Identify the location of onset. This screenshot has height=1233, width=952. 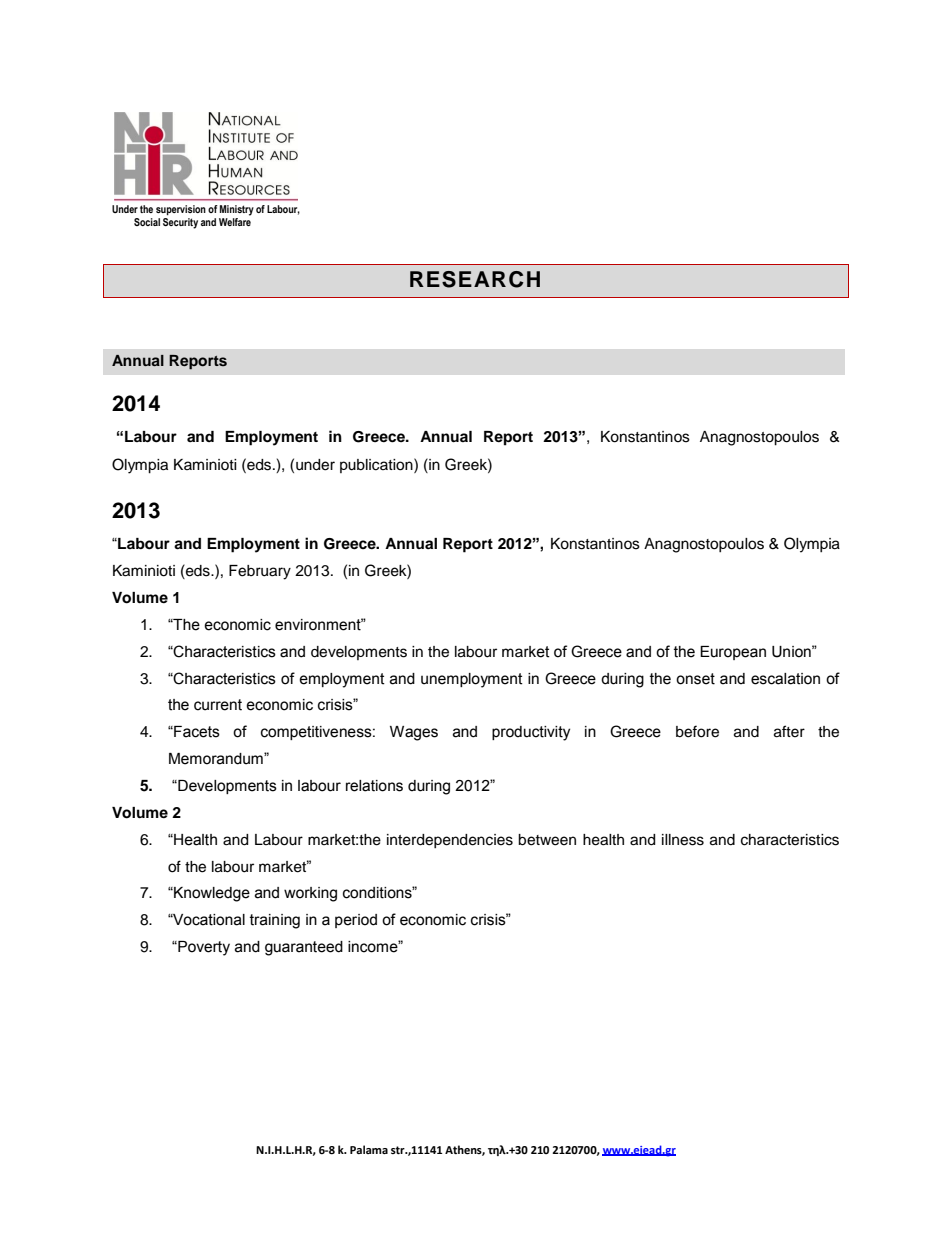
(695, 679).
